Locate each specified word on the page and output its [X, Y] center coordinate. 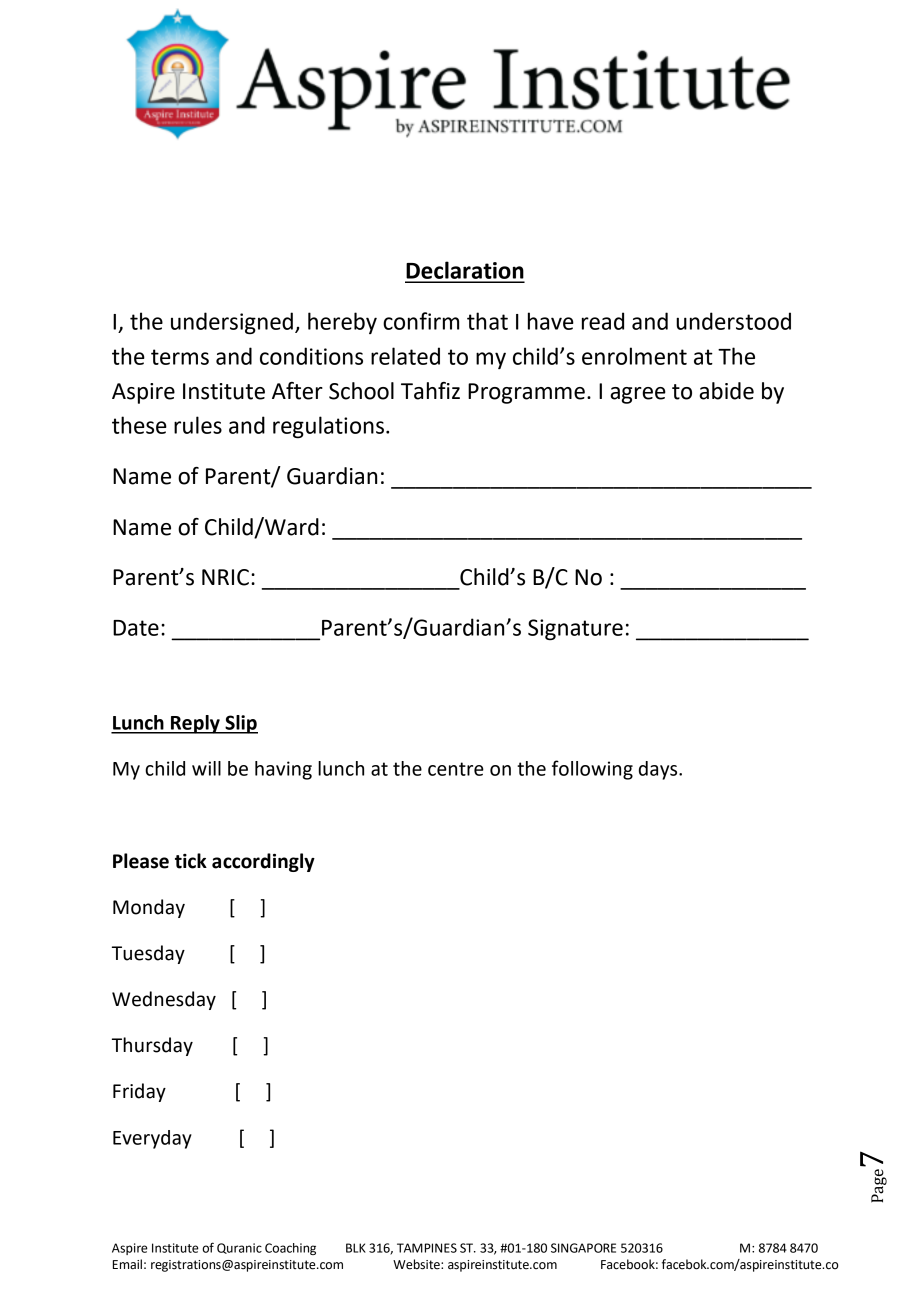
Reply [195, 724]
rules [198, 425]
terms [180, 357]
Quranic [239, 1248]
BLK [356, 1248]
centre [456, 769]
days [659, 770]
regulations [328, 427]
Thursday [152, 1046]
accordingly [263, 862]
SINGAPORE [583, 1248]
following [592, 770]
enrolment [634, 356]
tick [191, 861]
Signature [575, 630]
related [405, 356]
